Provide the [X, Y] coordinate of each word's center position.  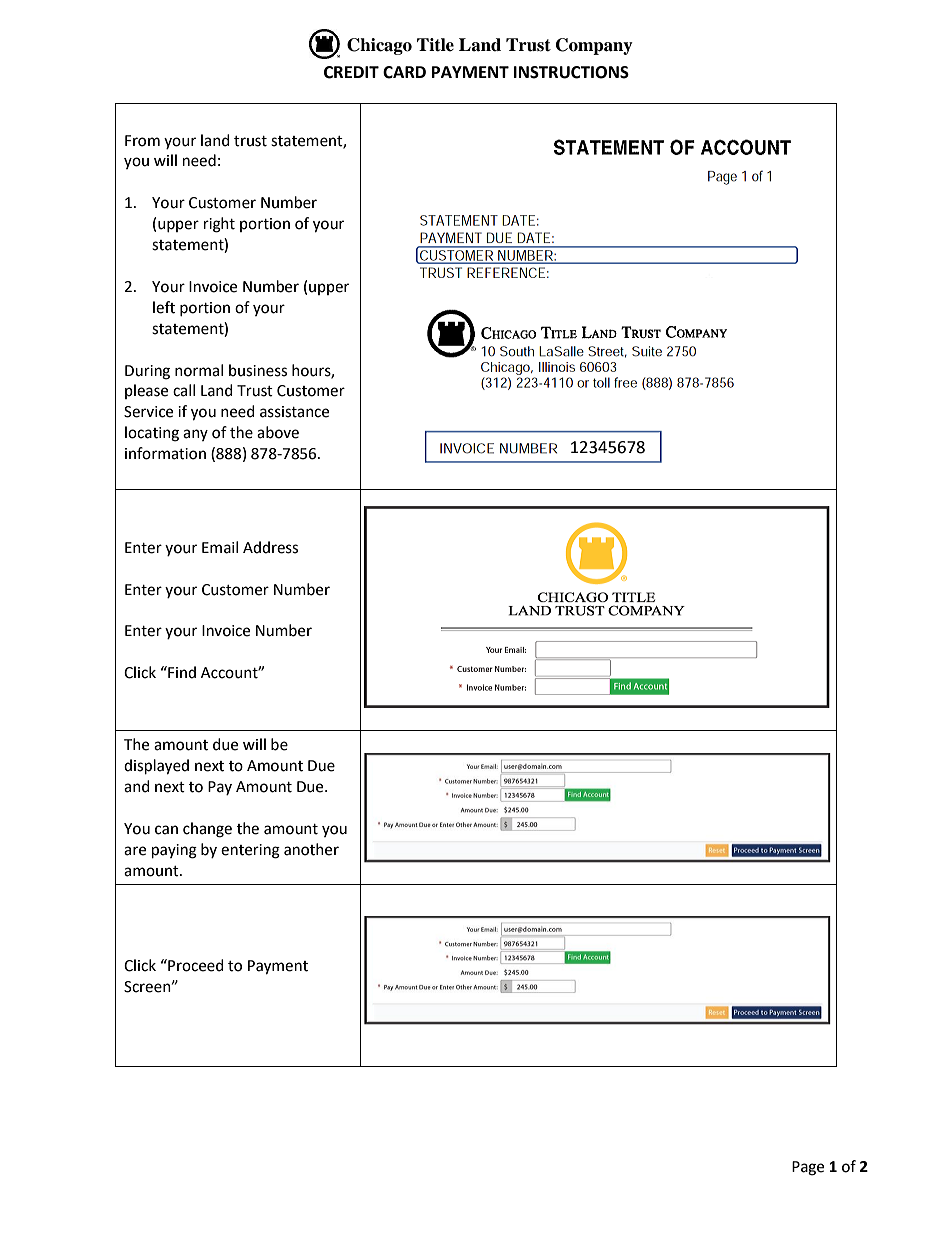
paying [174, 851]
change [207, 830]
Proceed [195, 965]
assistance [294, 412]
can [166, 830]
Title [435, 45]
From [142, 141]
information [165, 453]
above [278, 432]
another [311, 849]
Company [594, 46]
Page [808, 1168]
